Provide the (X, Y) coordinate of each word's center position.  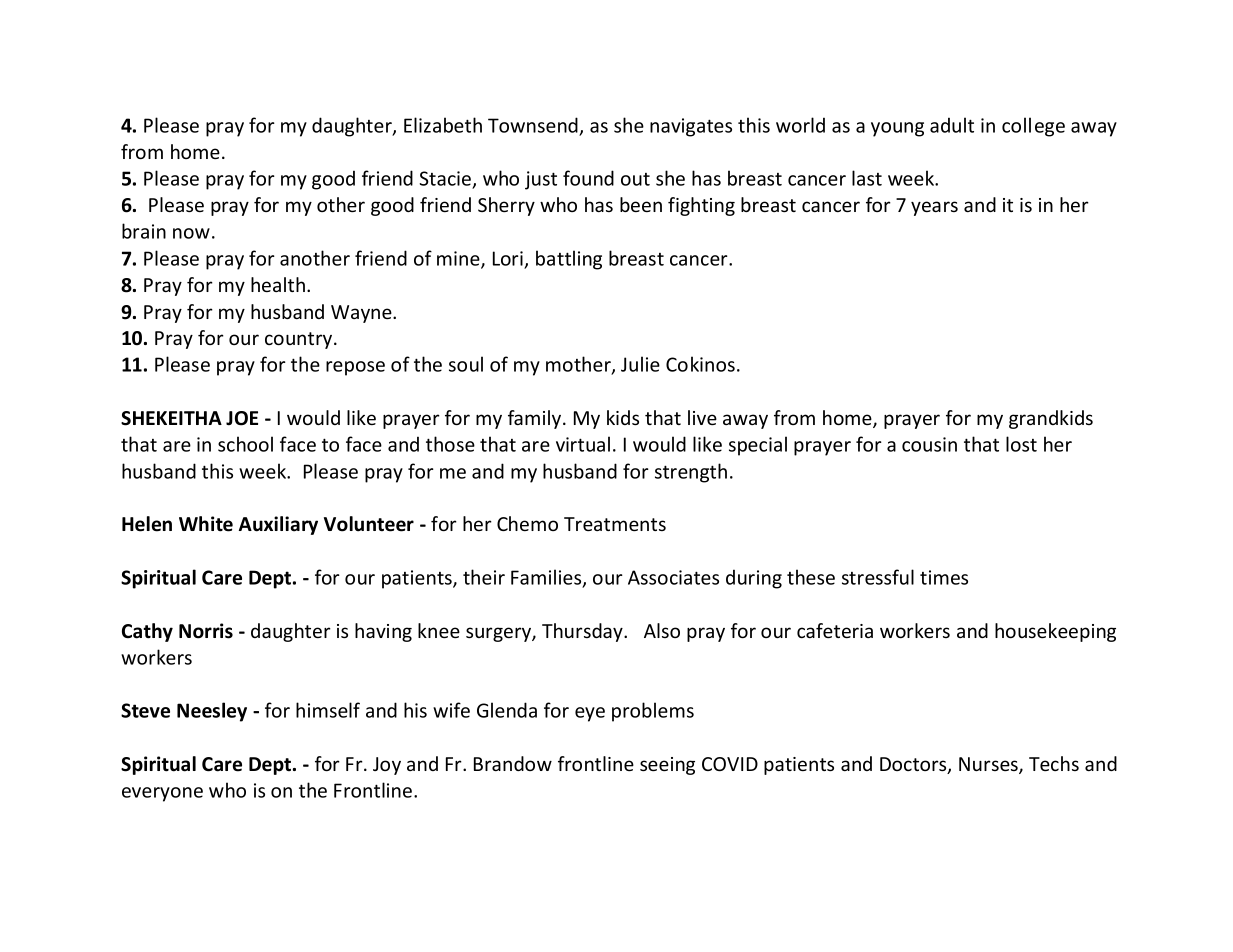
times (944, 577)
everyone (162, 794)
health (279, 284)
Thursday (583, 632)
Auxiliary (278, 525)
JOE (242, 418)
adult (952, 125)
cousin (929, 444)
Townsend (533, 125)
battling (569, 260)
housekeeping (1055, 632)
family (536, 419)
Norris (206, 631)
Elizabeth (443, 125)
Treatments (615, 524)
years (934, 208)
